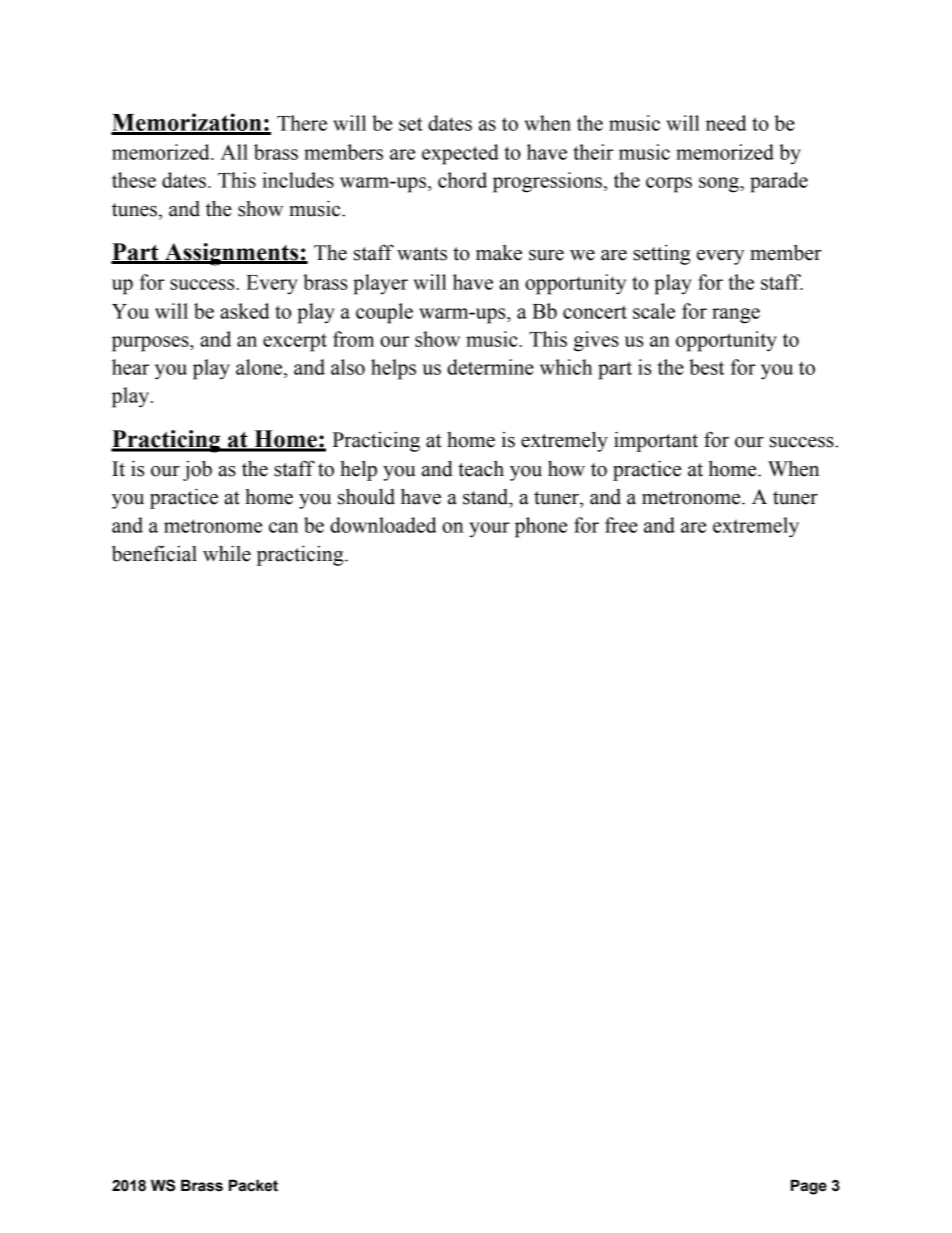 The height and width of the screenshot is (1233, 952). Describe the element at coordinates (490, 367) in the screenshot. I see `determine` at that location.
